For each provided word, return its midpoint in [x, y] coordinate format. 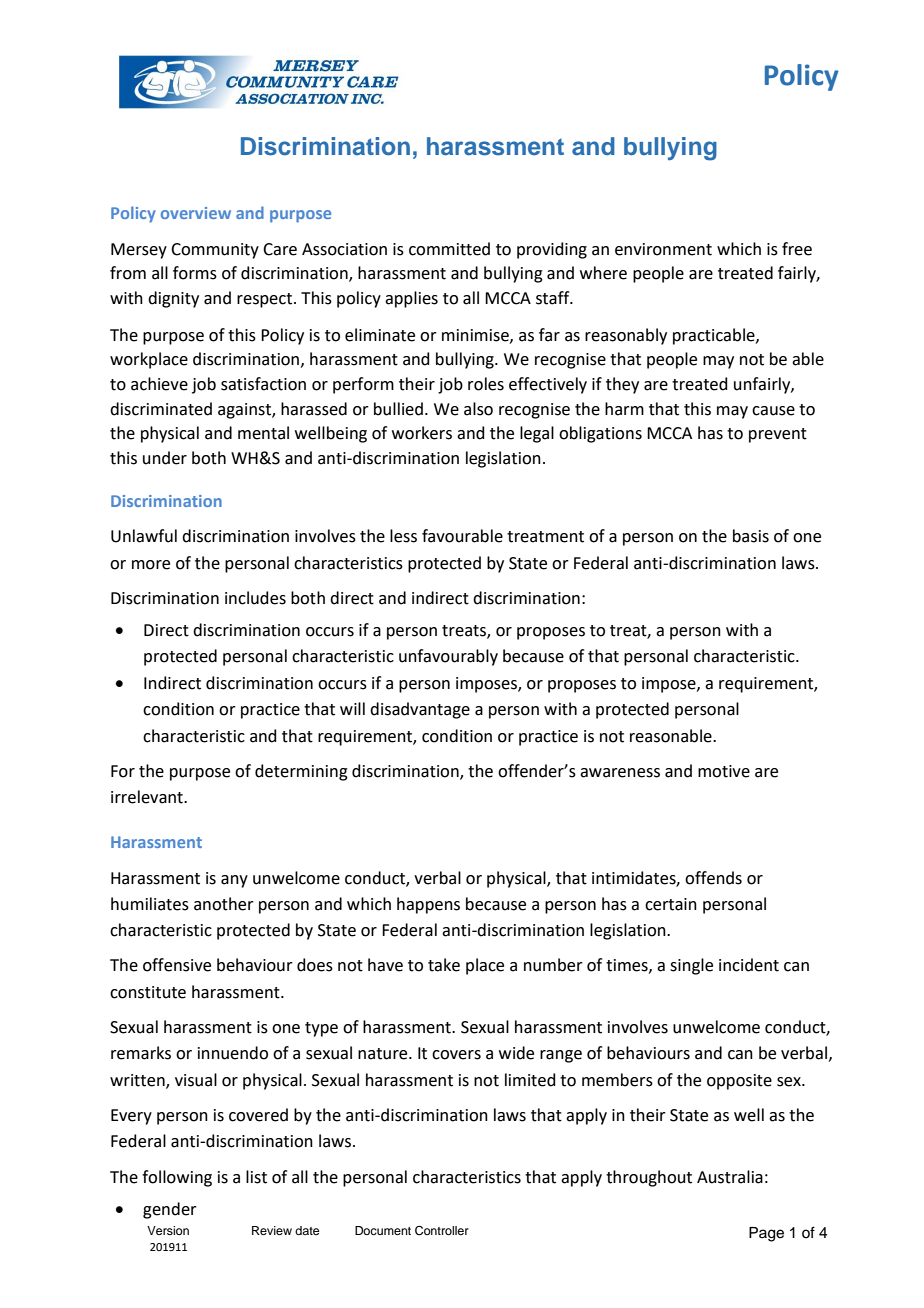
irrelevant [148, 797]
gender [170, 1210]
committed [449, 249]
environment [663, 249]
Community [215, 251]
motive [724, 771]
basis [751, 536]
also [478, 409]
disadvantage [420, 710]
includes [255, 598]
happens [428, 905]
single [691, 966]
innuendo [233, 1053]
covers [456, 1055]
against [245, 411]
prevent [778, 435]
